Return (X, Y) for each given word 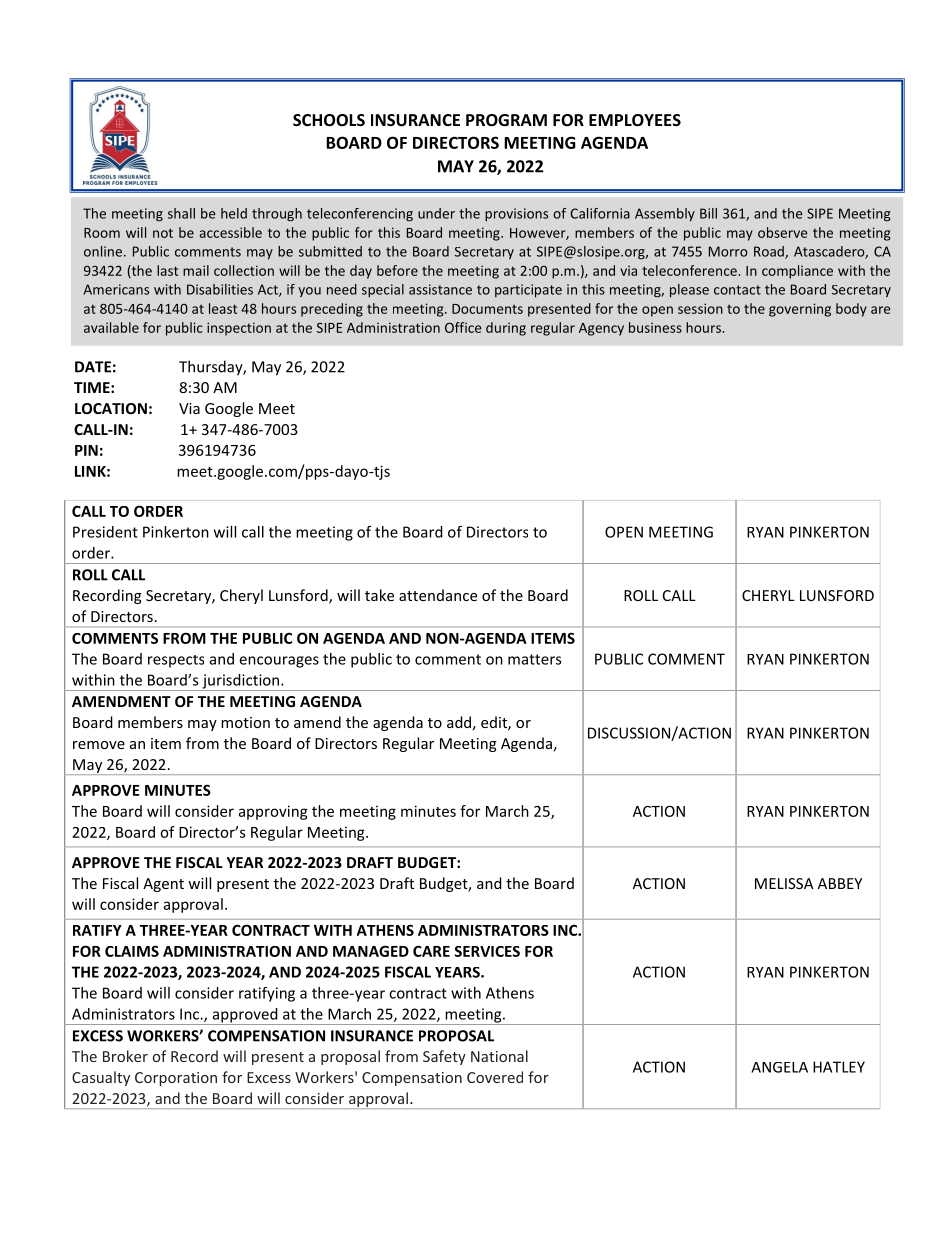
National (499, 1056)
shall (181, 213)
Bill (708, 213)
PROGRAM (506, 120)
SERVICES (487, 951)
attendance (438, 595)
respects (176, 661)
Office (463, 327)
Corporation (176, 1079)
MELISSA (784, 883)
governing (800, 310)
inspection (239, 329)
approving (273, 812)
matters (534, 659)
